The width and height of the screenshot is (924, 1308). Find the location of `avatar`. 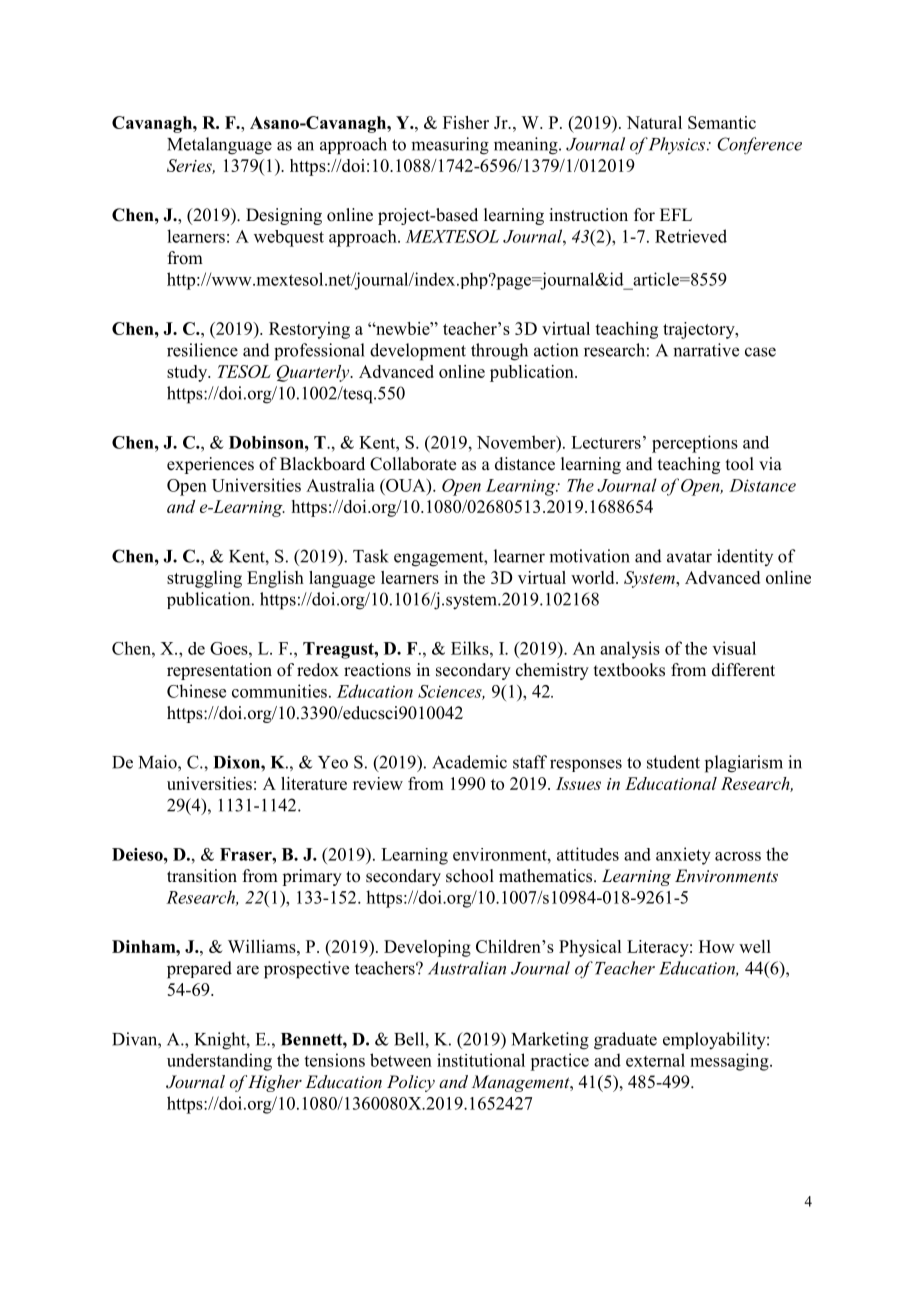

avatar is located at coordinates (689, 557).
